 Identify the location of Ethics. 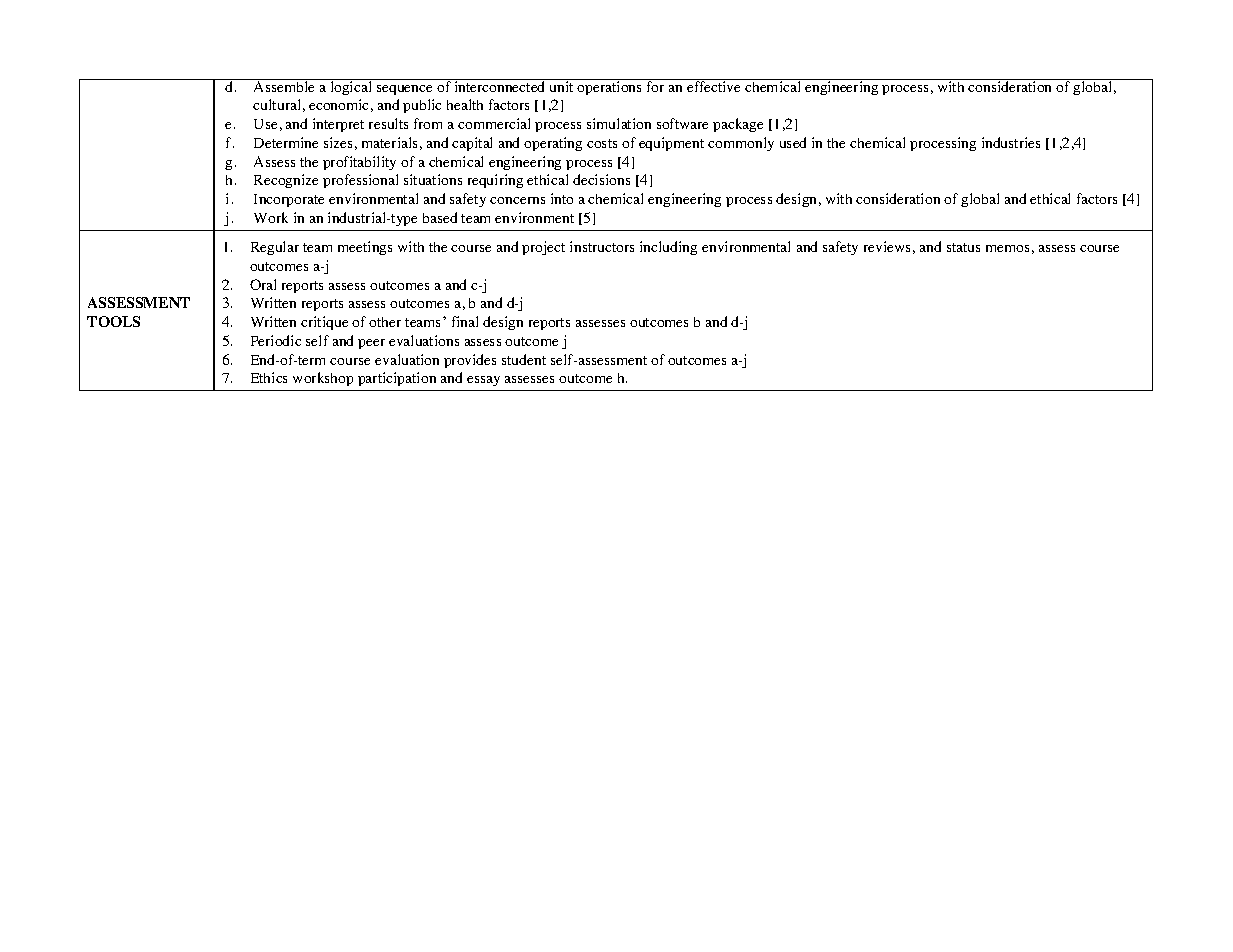
(269, 377).
